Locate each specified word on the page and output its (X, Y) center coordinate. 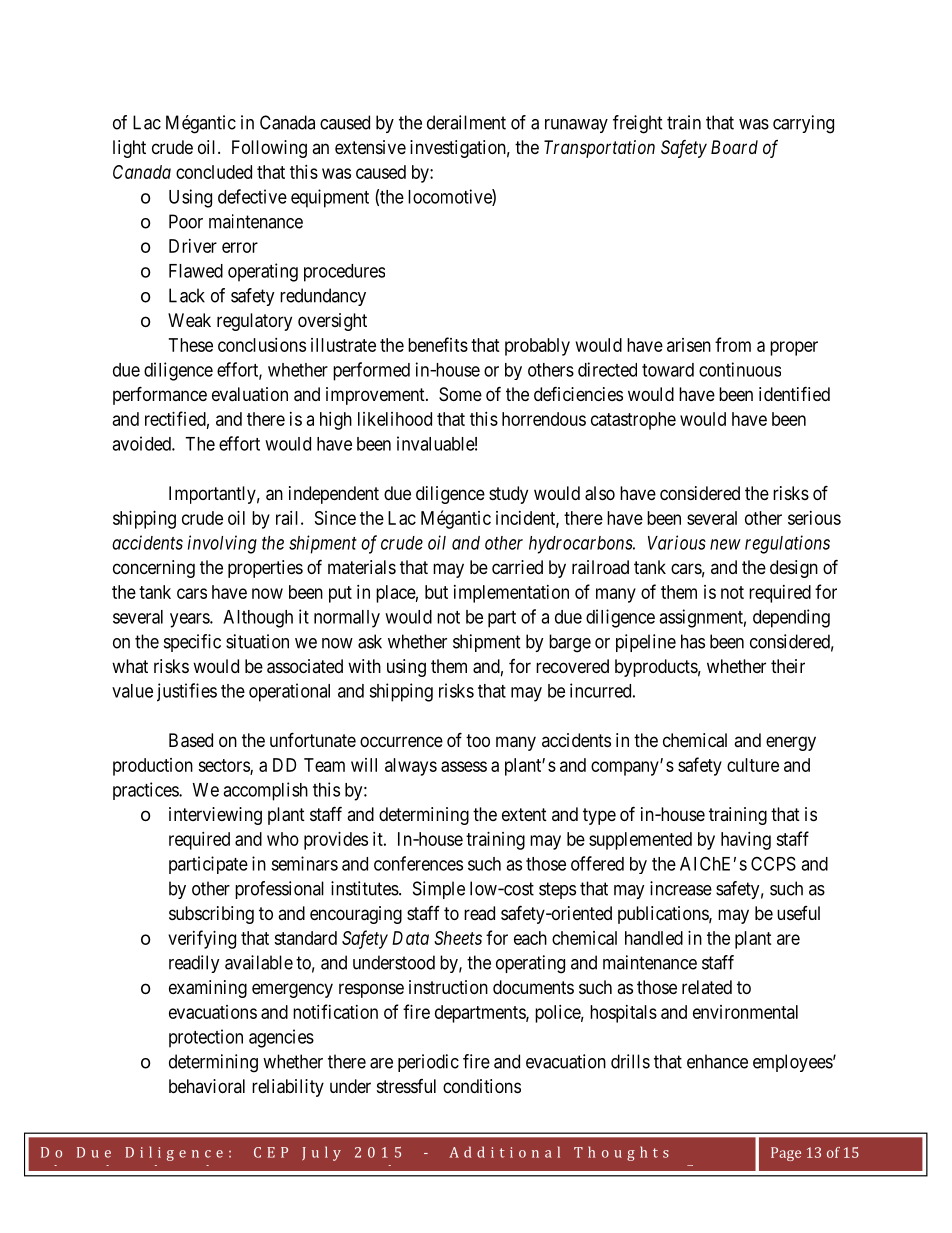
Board (734, 147)
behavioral (207, 1086)
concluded (214, 172)
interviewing (215, 816)
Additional (504, 1152)
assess (464, 766)
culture (753, 765)
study (508, 495)
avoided (142, 443)
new (725, 544)
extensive (370, 147)
